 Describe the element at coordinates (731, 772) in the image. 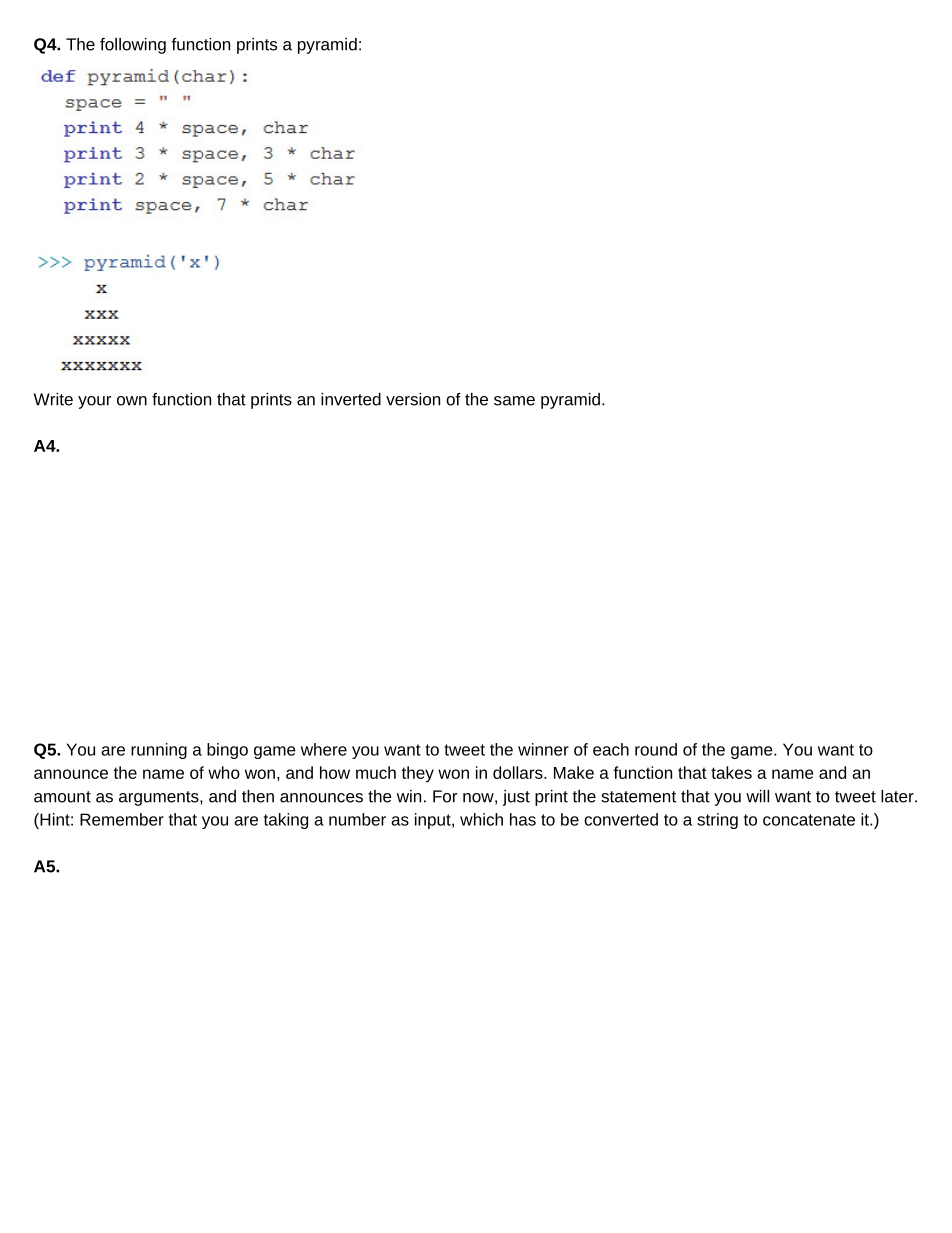

I see `takes` at that location.
